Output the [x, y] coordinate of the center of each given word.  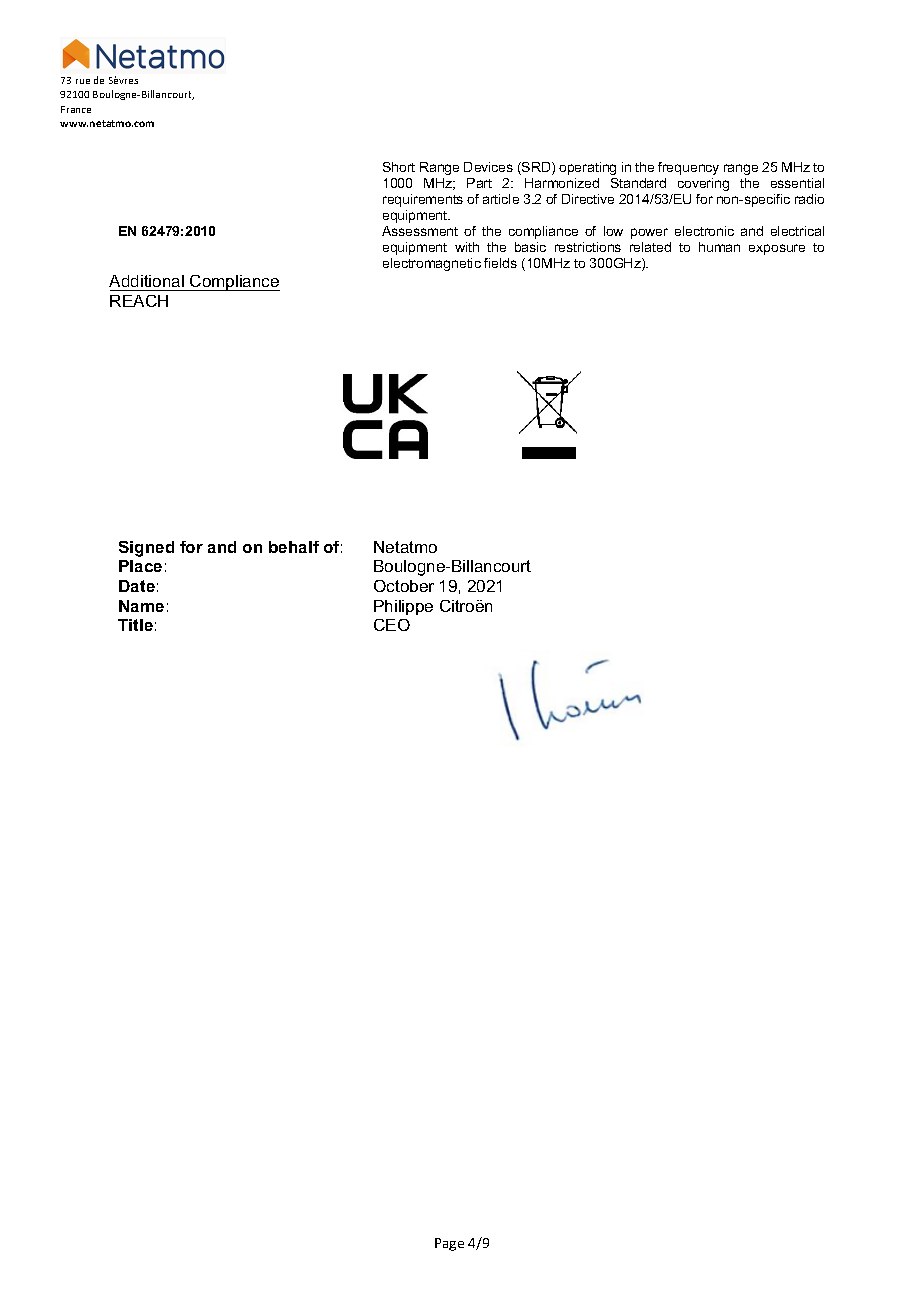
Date [137, 586]
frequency [688, 168]
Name [141, 606]
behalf [294, 547]
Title [135, 625]
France [76, 109]
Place [140, 566]
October [404, 586]
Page [449, 1244]
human [719, 247]
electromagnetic [432, 264]
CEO [392, 625]
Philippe [403, 607]
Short [399, 167]
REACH [139, 301]
